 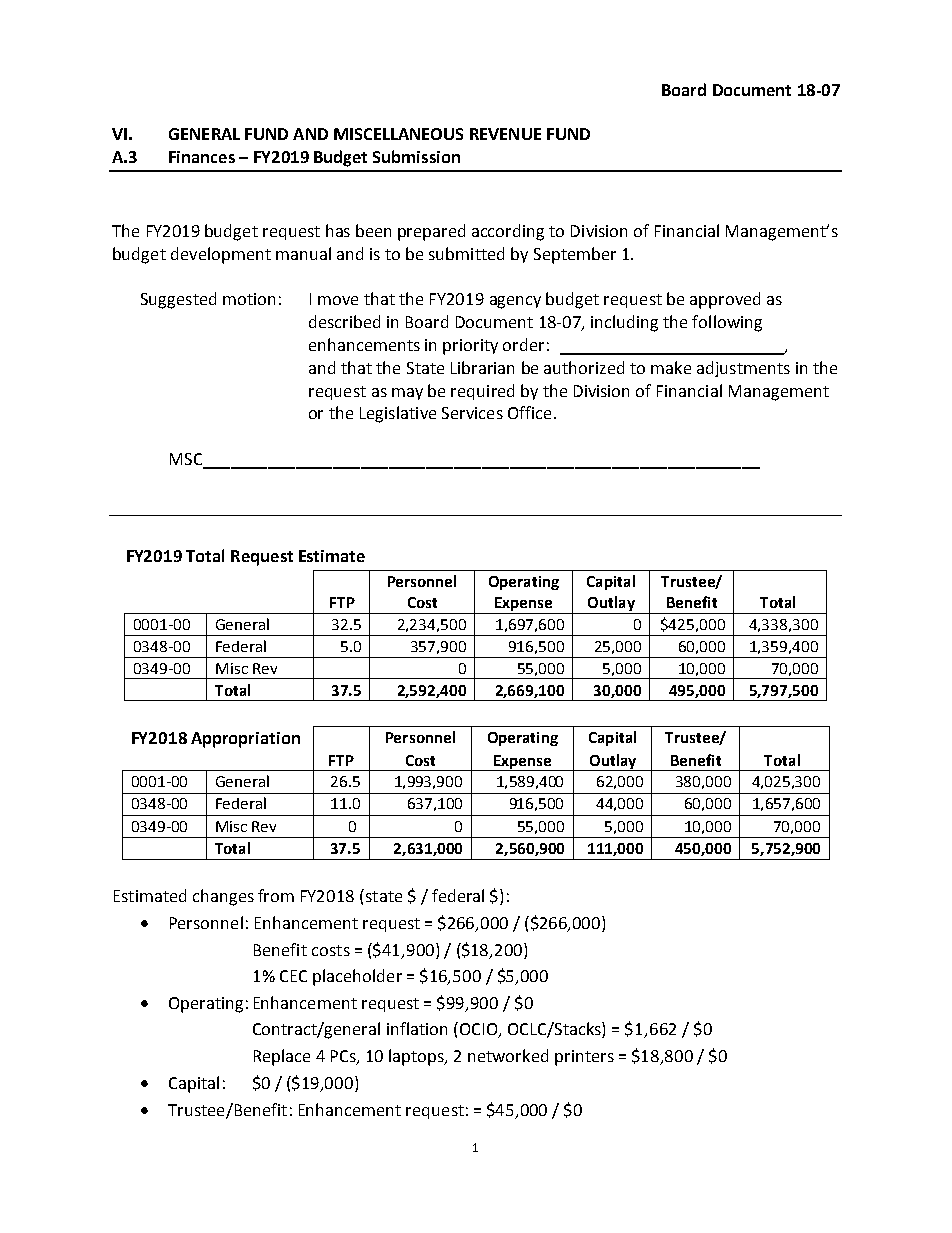 I want to click on printers, so click(x=584, y=1058).
